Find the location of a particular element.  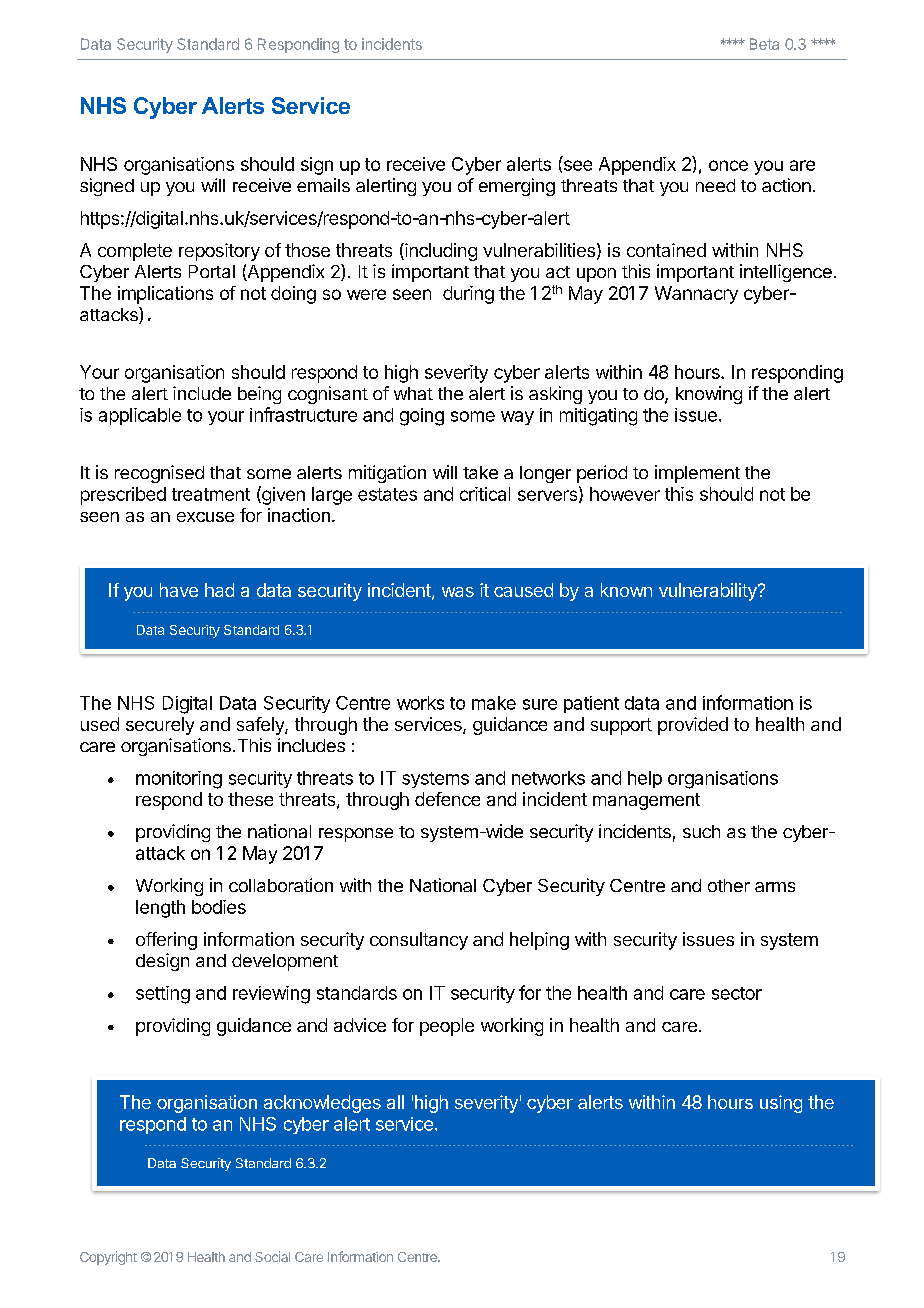

emails is located at coordinates (323, 185).
